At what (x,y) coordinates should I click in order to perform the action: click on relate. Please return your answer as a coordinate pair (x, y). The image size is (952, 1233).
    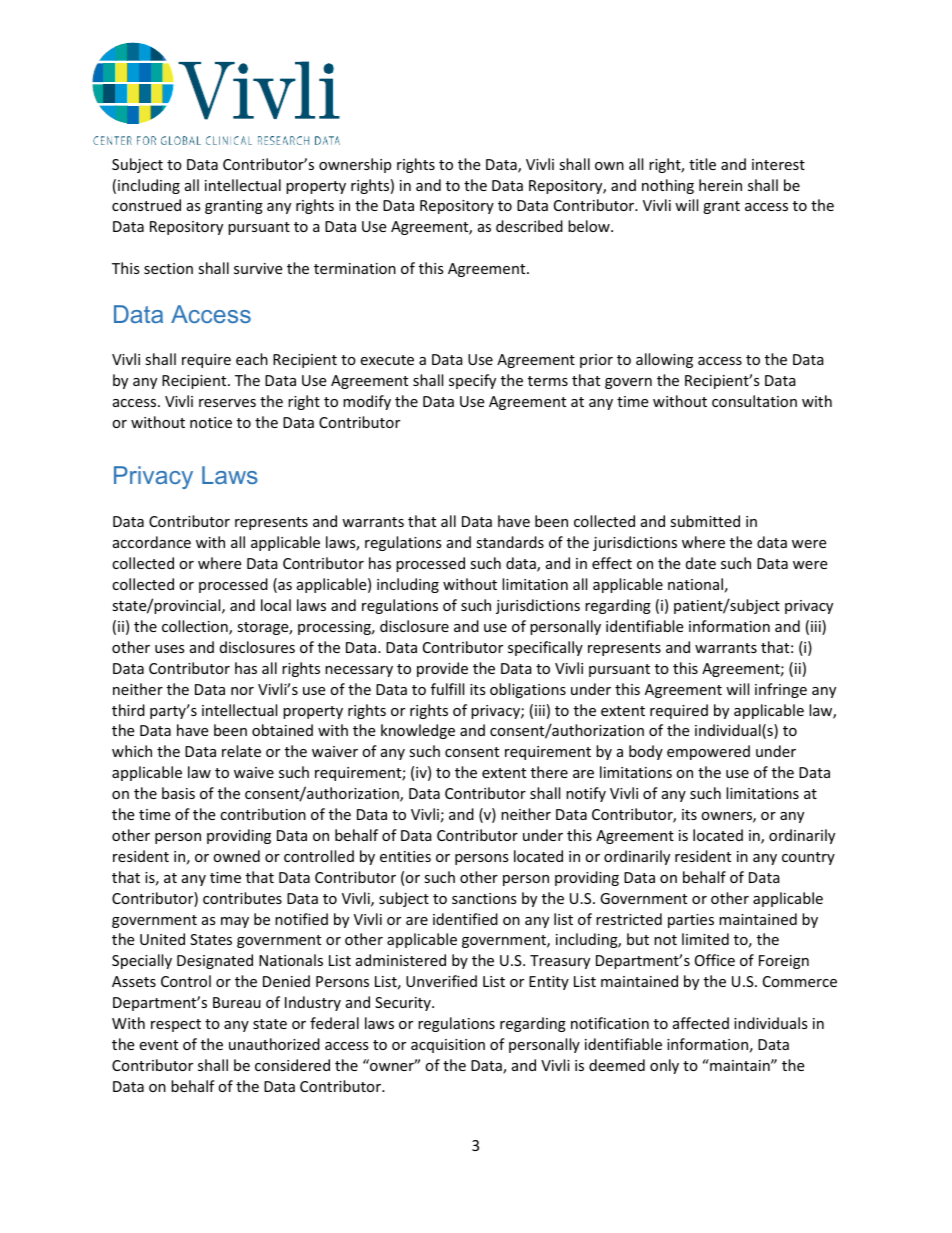
    Looking at the image, I should click on (241, 751).
